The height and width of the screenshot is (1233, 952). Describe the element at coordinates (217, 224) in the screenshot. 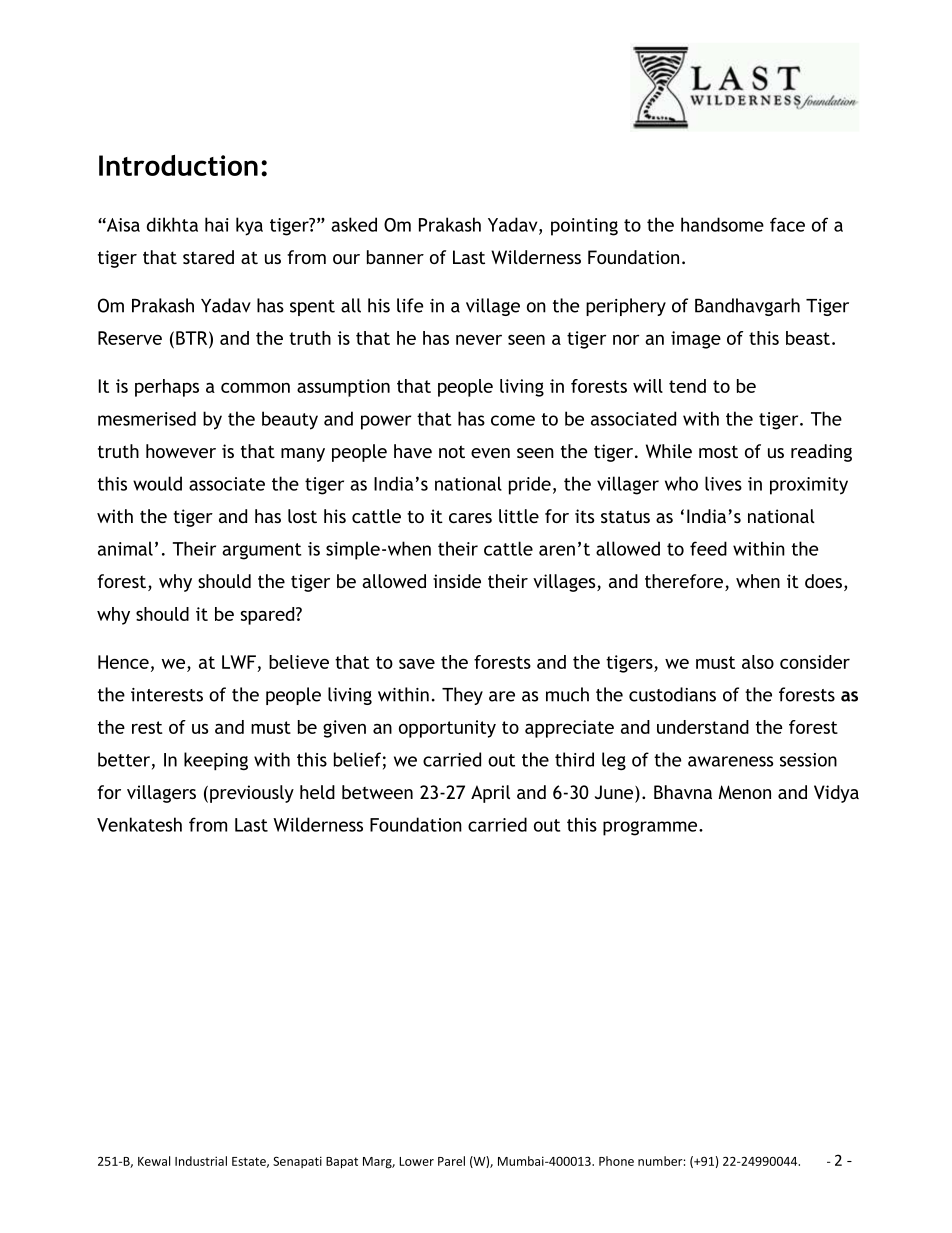

I see `hai` at that location.
